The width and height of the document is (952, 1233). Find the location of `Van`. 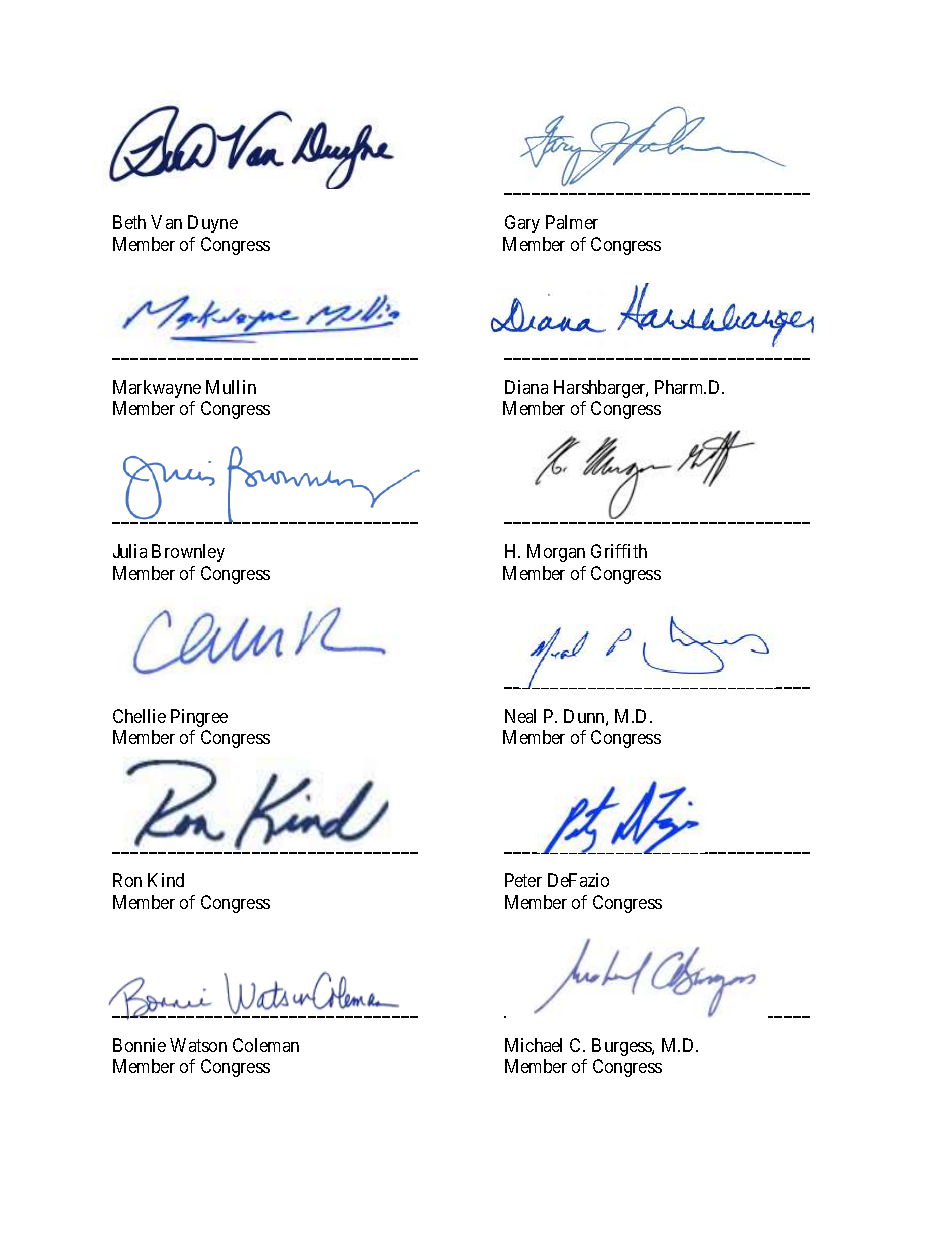

Van is located at coordinates (166, 222).
